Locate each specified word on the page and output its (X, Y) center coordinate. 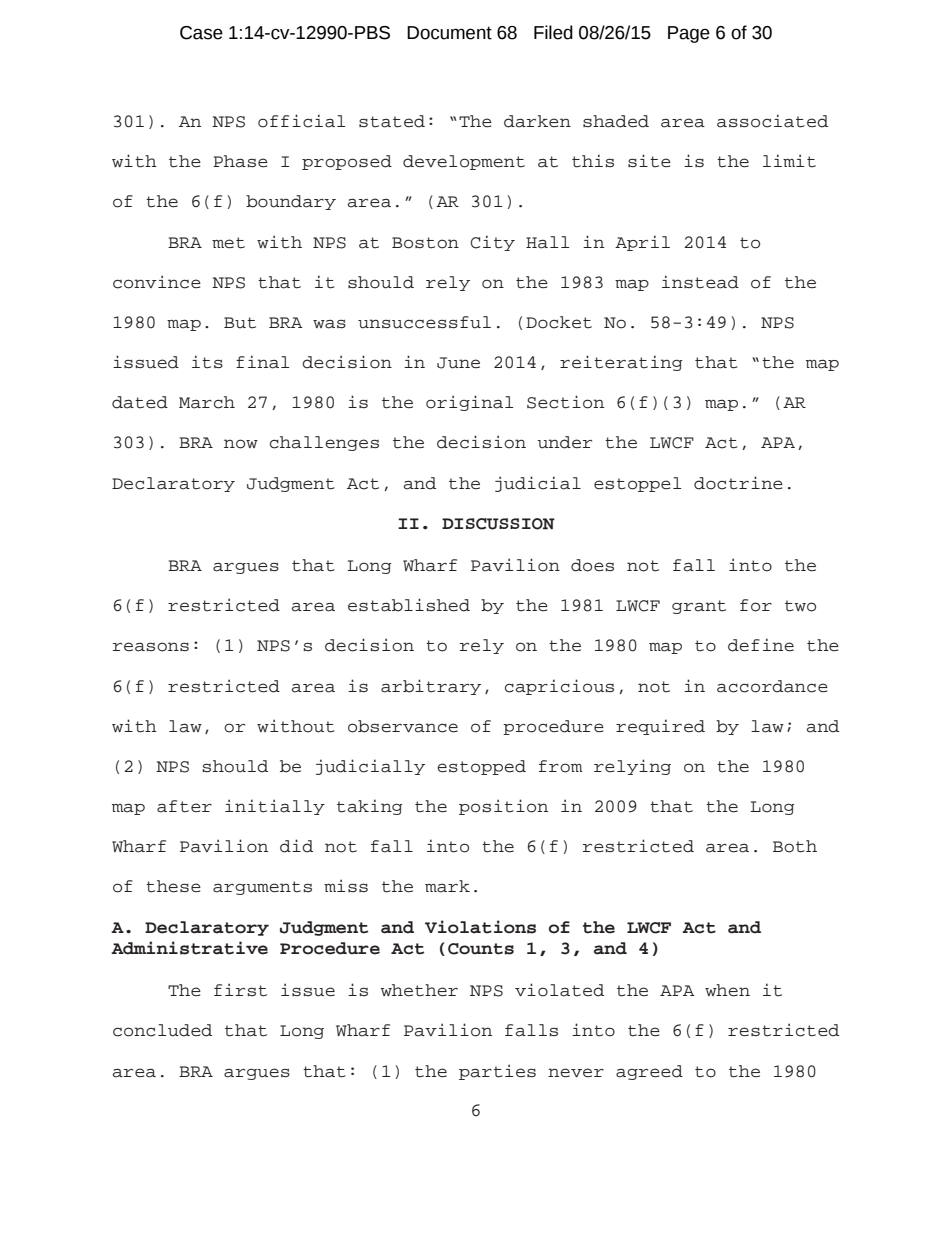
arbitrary (431, 687)
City (492, 243)
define (761, 645)
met (228, 243)
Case (201, 33)
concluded (162, 1030)
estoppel (637, 484)
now (241, 444)
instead (700, 282)
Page (689, 34)
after (184, 806)
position (503, 807)
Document (449, 33)
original (469, 403)
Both (795, 846)
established (409, 605)
